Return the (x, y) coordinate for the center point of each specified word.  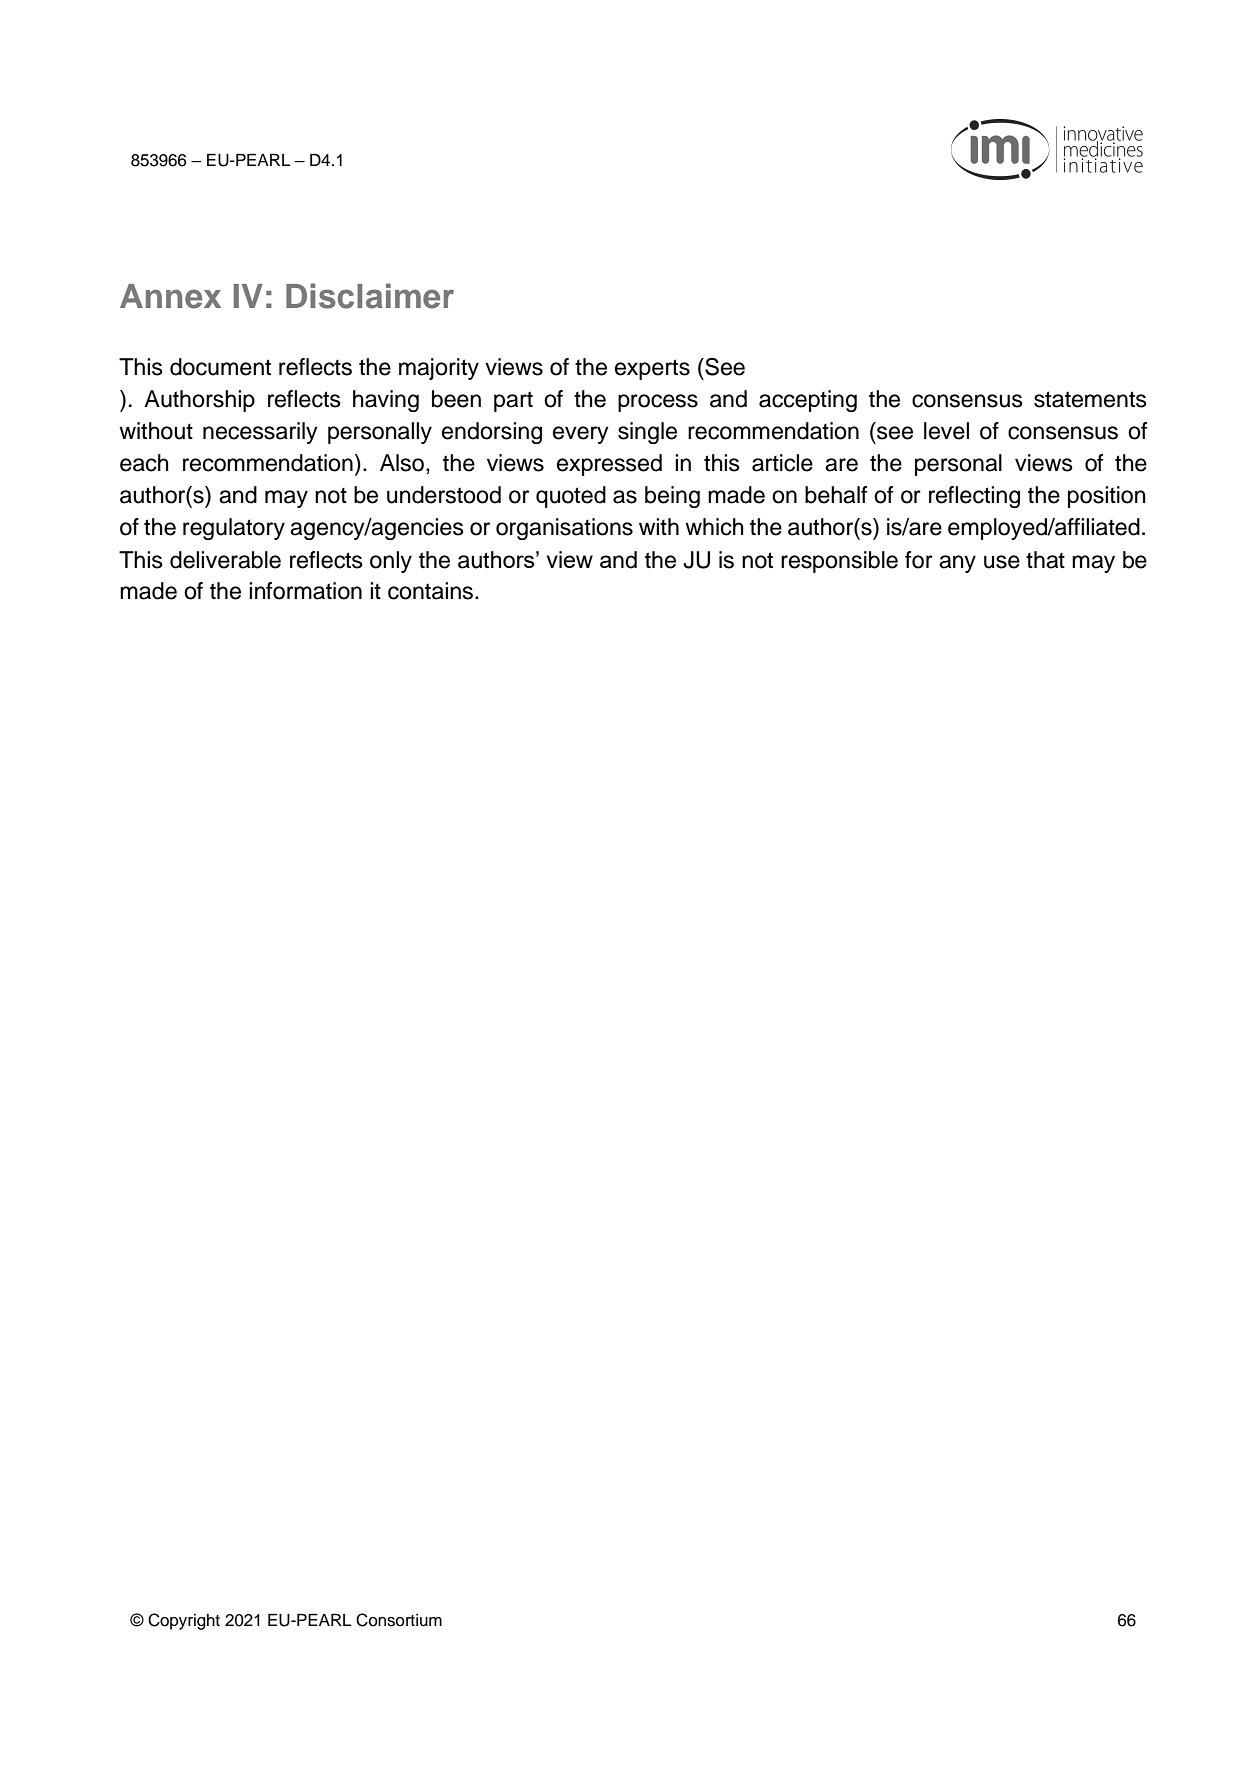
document (220, 367)
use (1002, 562)
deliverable (225, 560)
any (957, 564)
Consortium (399, 1620)
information (305, 591)
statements (1090, 399)
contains (432, 591)
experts (652, 369)
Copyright (184, 1621)
